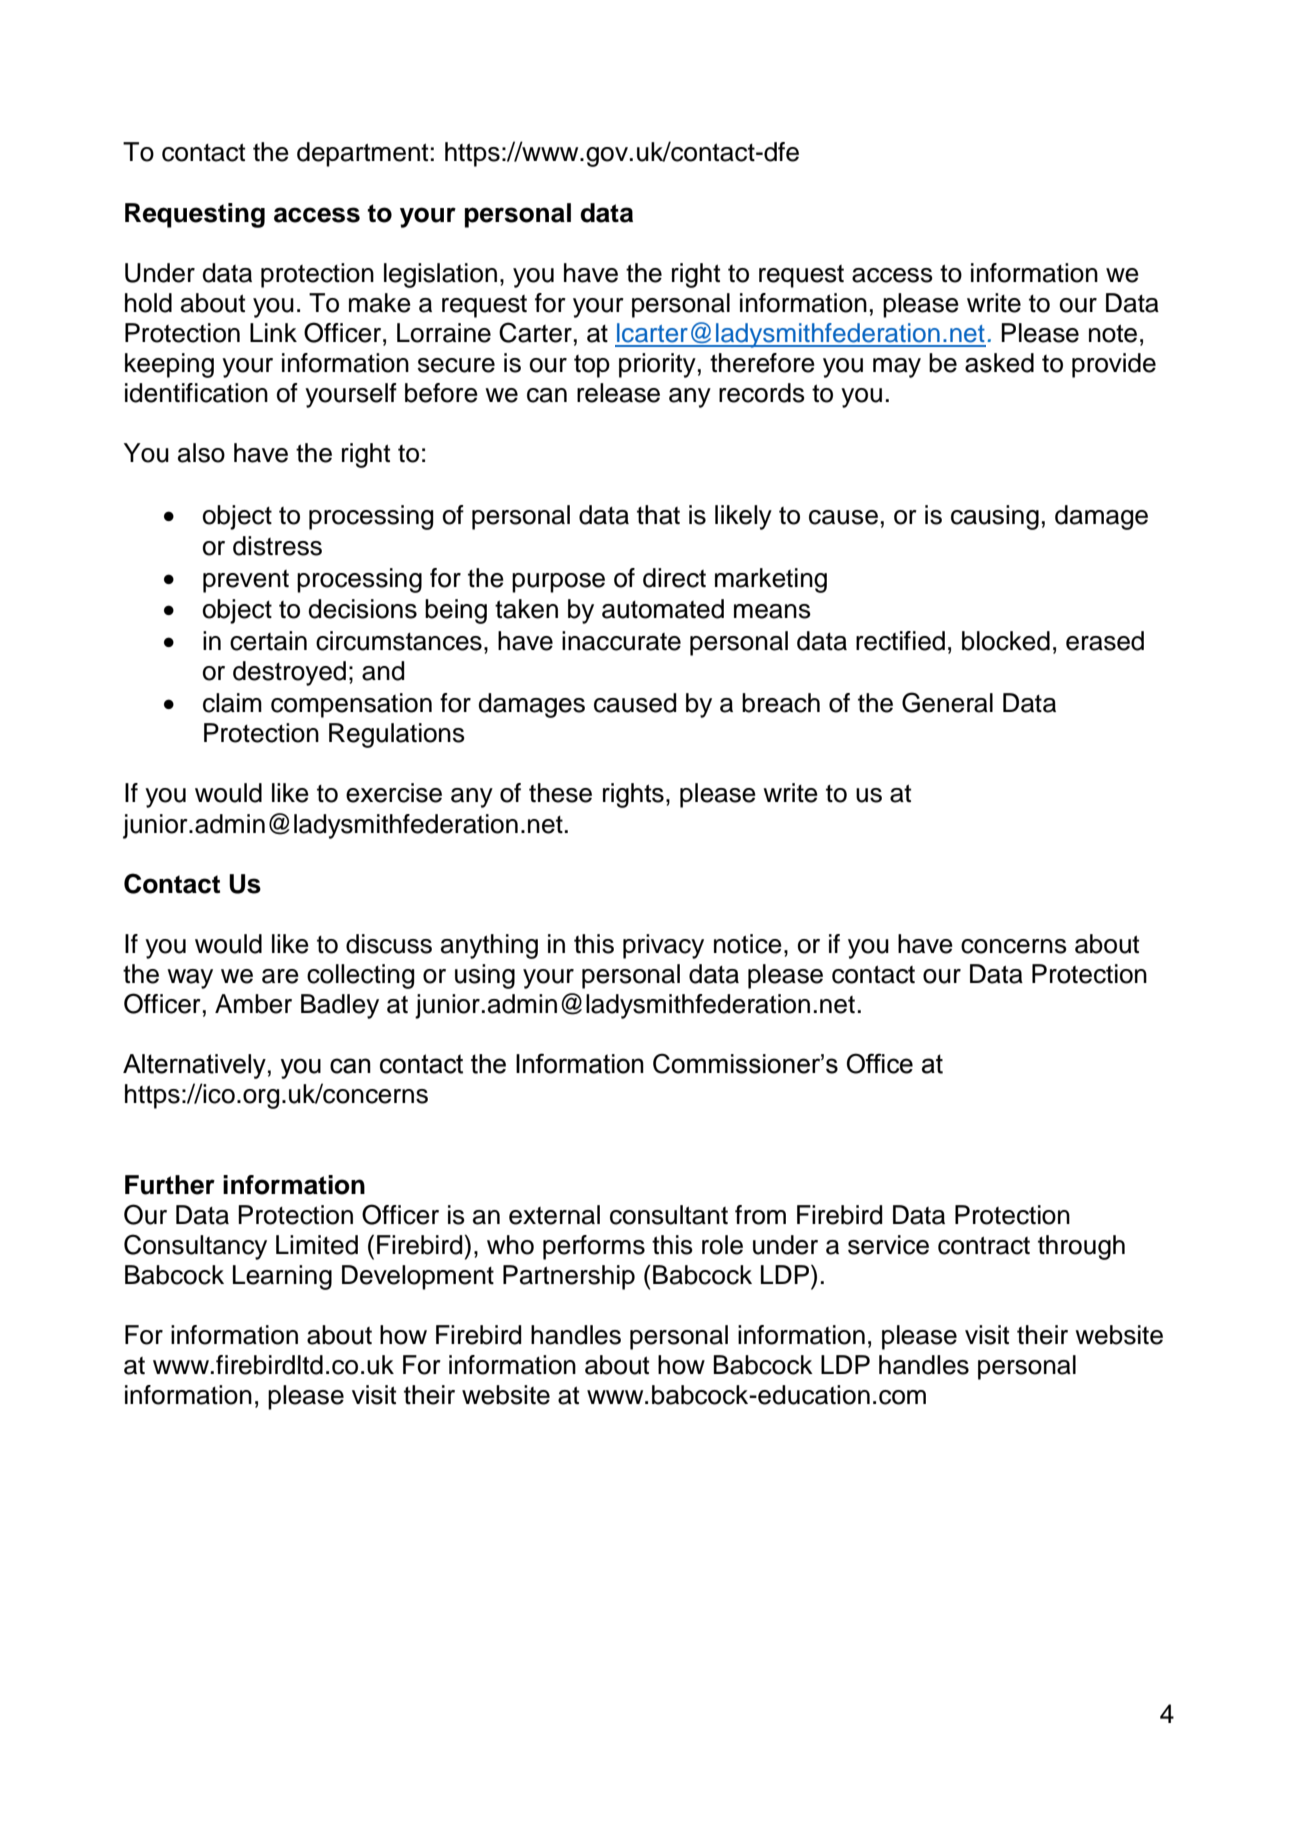  Describe the element at coordinates (317, 1245) in the document. I see `Limited` at that location.
